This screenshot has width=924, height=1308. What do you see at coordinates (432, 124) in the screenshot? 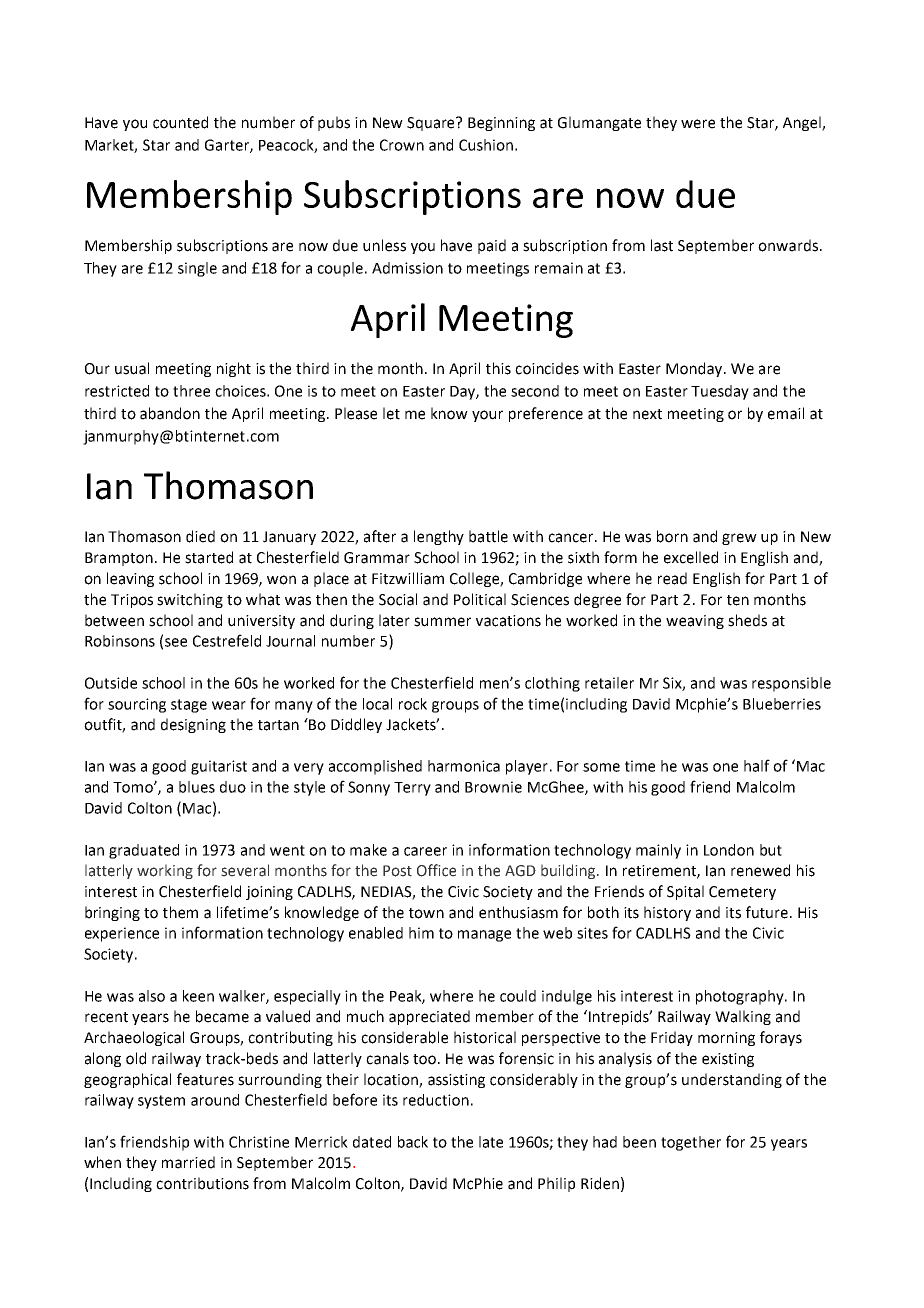
I see `Square` at bounding box center [432, 124].
